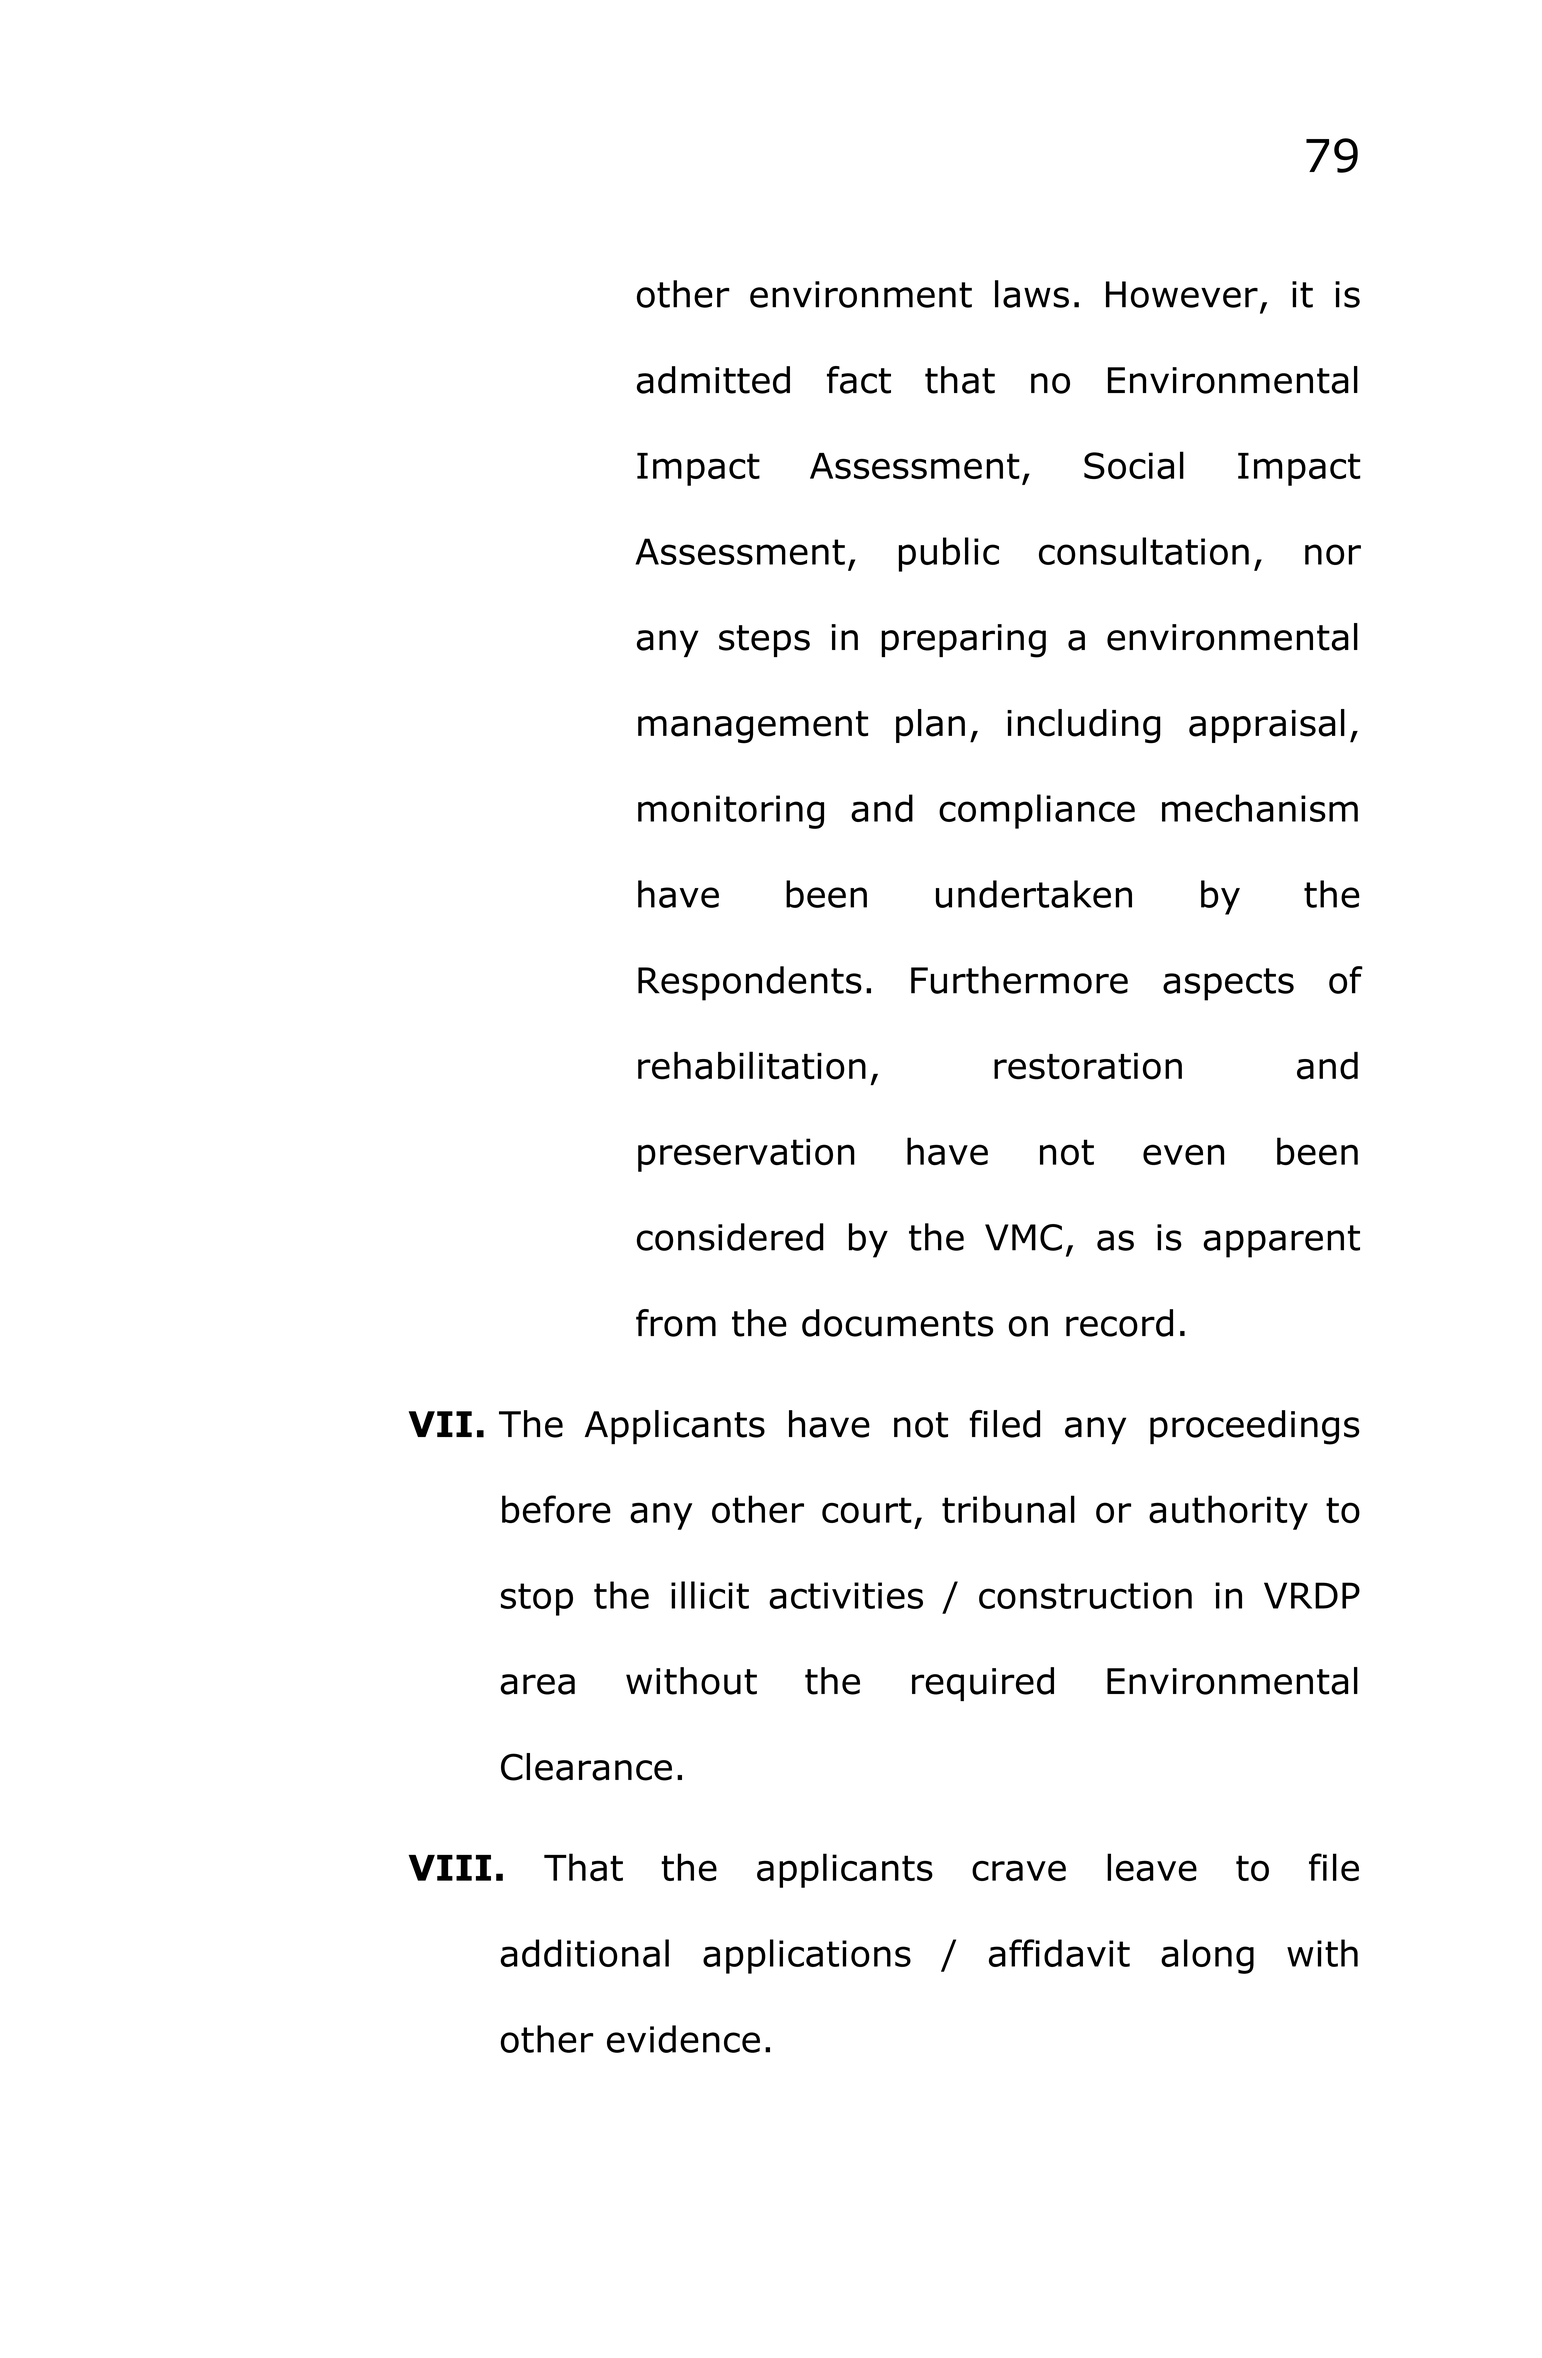 This screenshot has height=2358, width=1542. I want to click on appraisal, so click(1267, 726).
